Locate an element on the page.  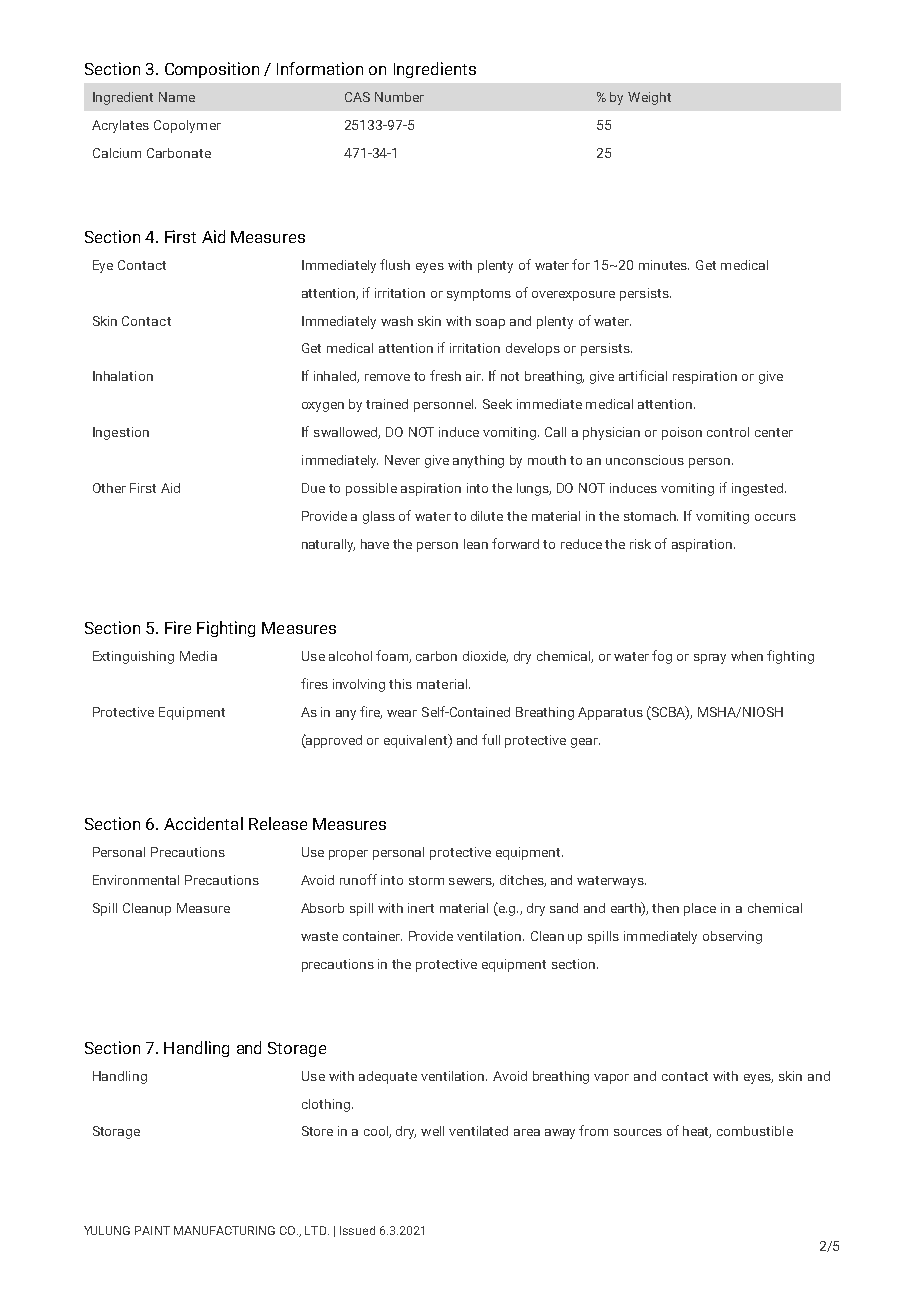
Accidental is located at coordinates (203, 823).
